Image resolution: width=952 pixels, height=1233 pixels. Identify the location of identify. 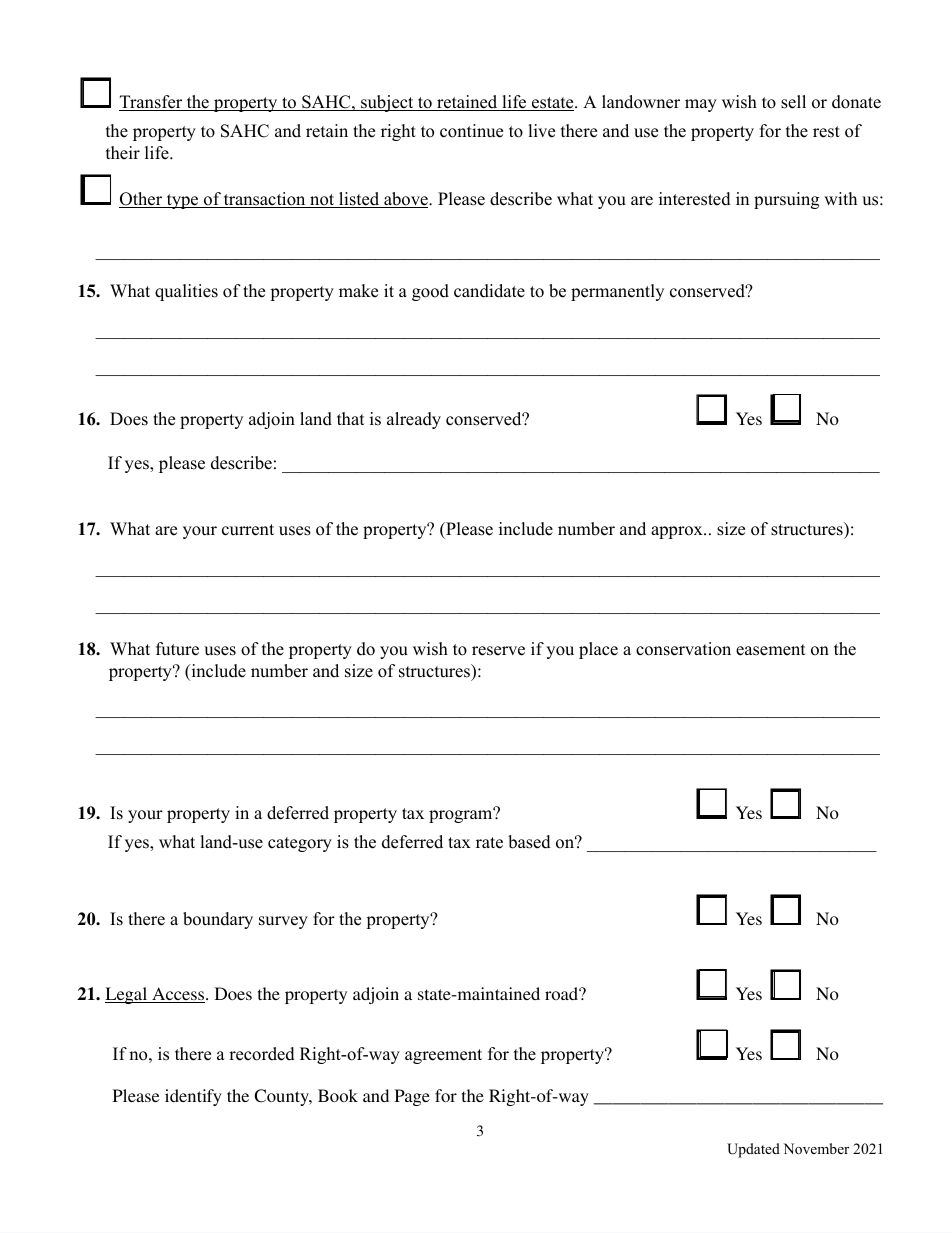
(193, 1097).
